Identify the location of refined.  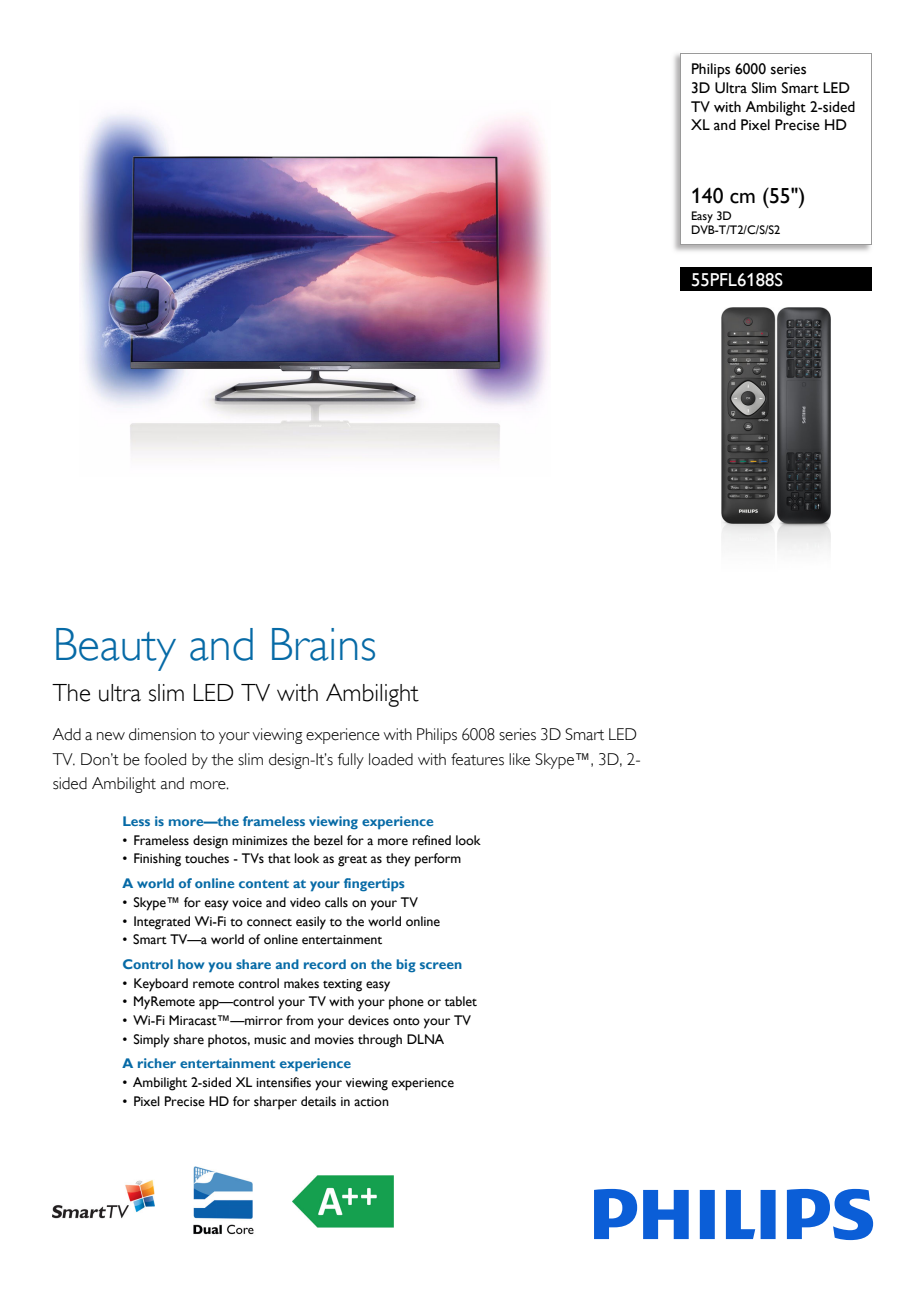
(432, 840).
